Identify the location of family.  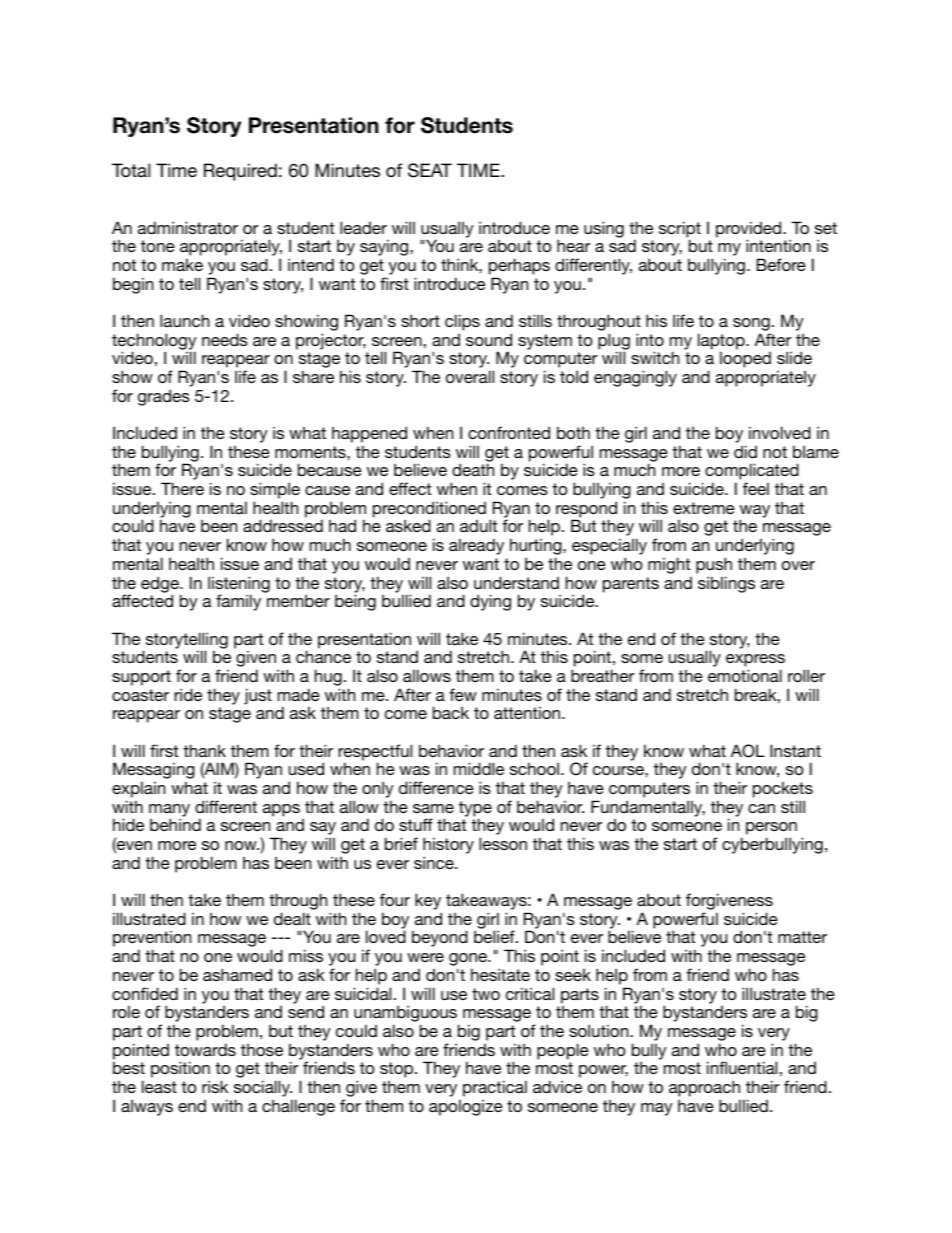
(238, 602).
